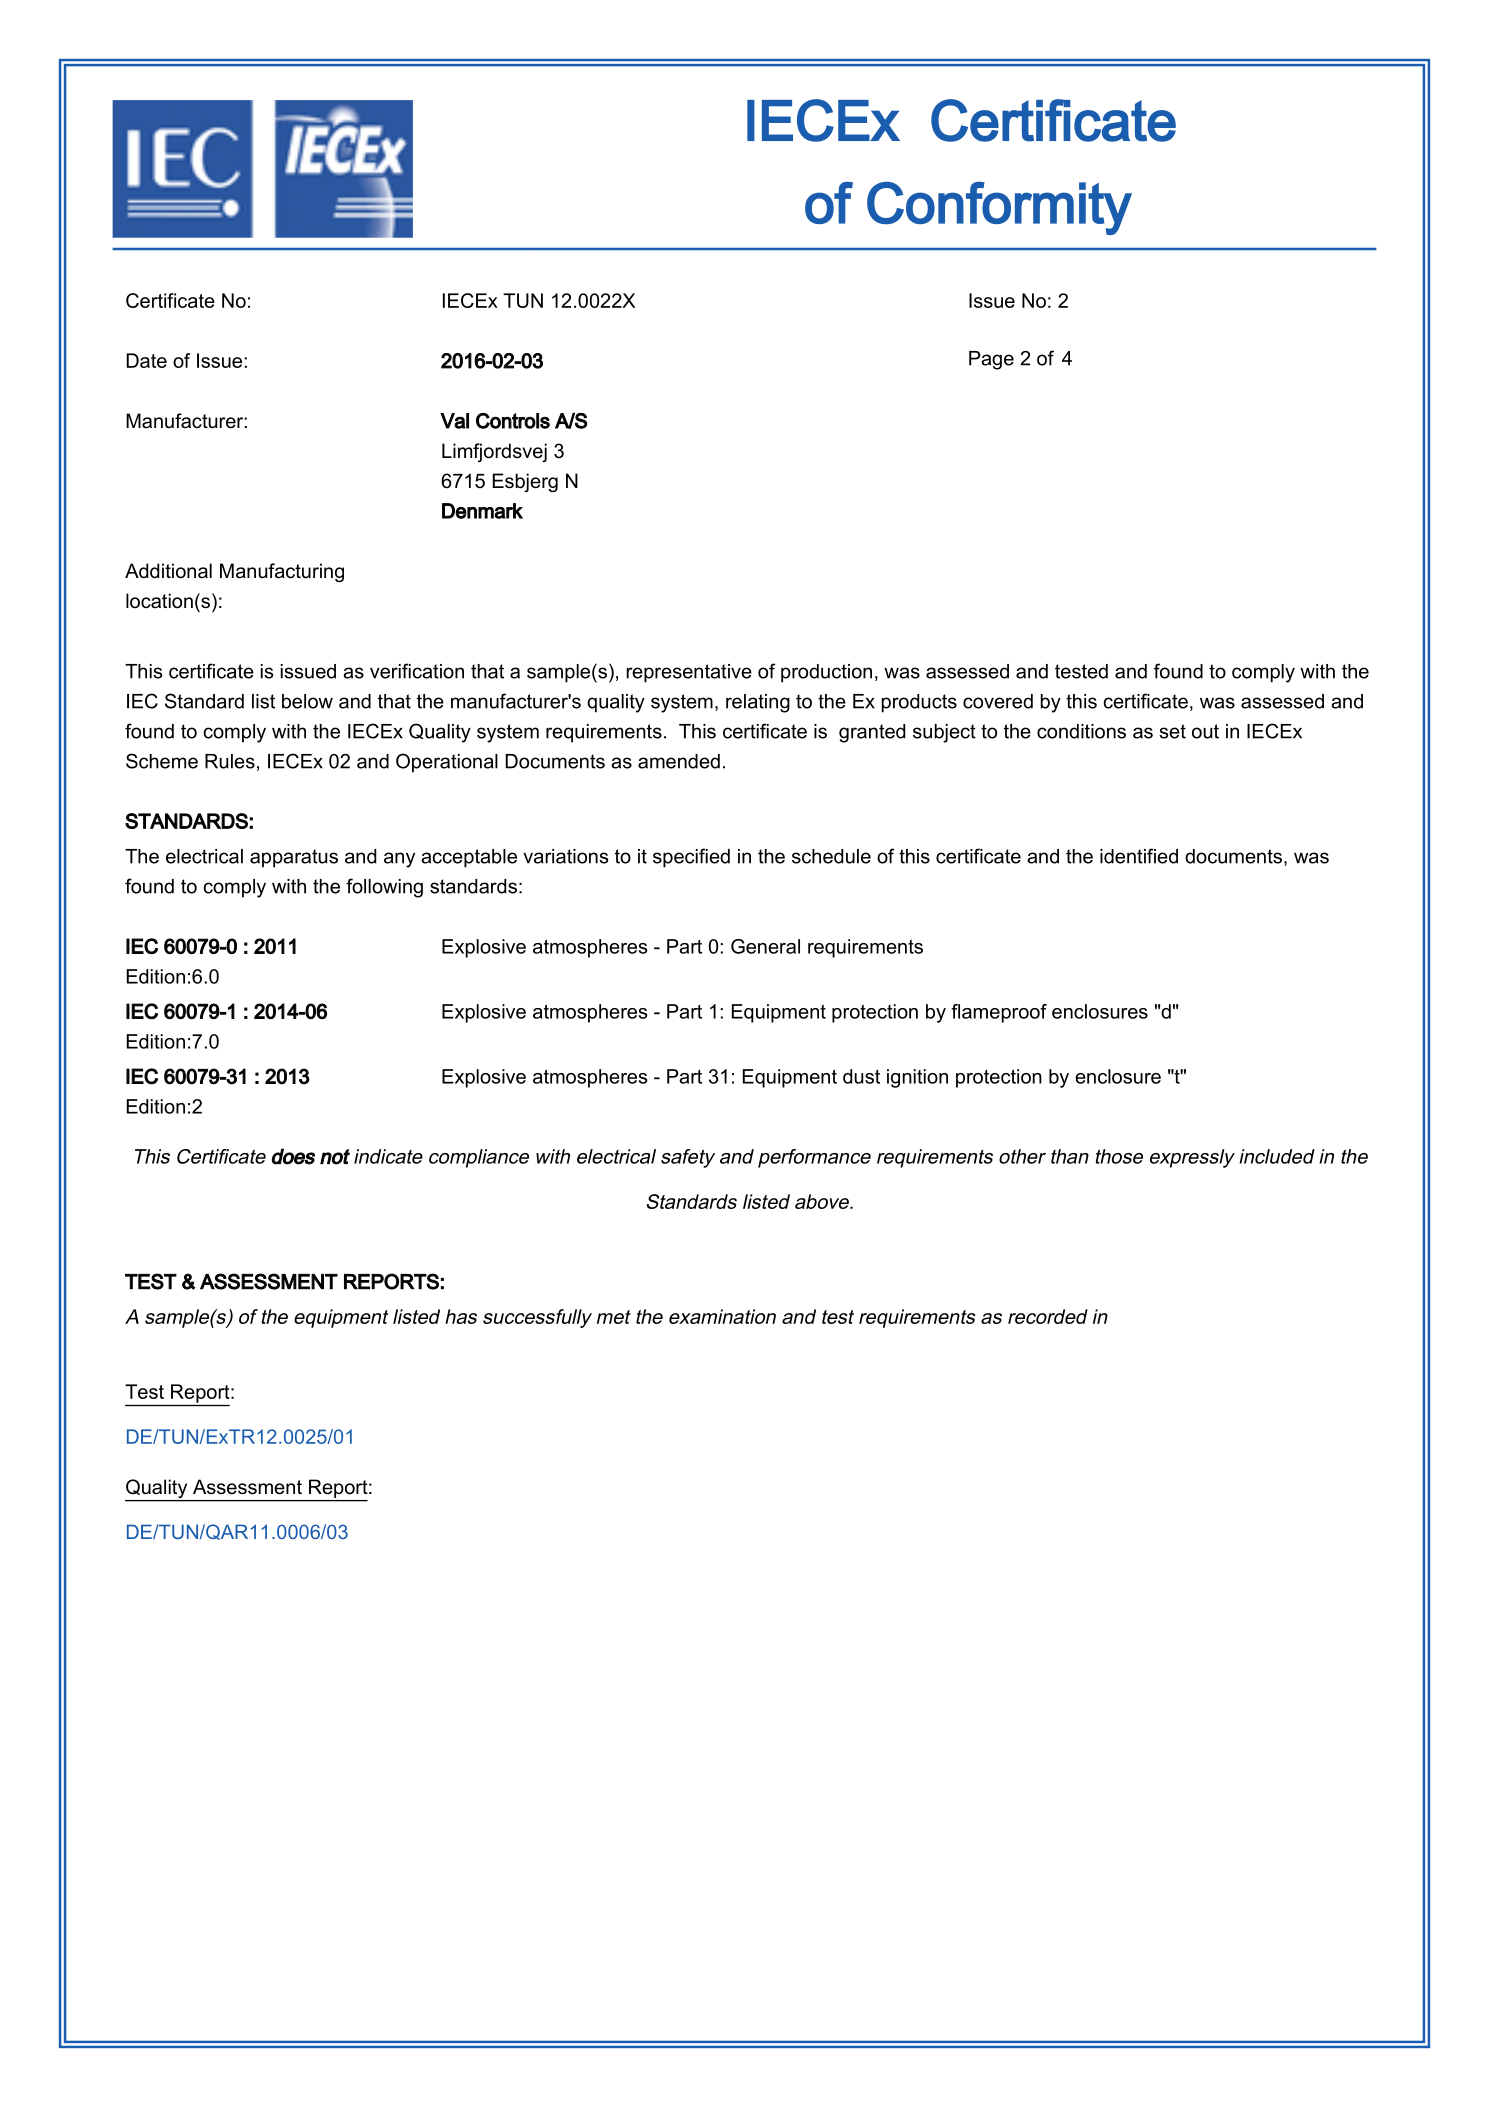 The height and width of the screenshot is (2107, 1489). What do you see at coordinates (307, 701) in the screenshot?
I see `below` at bounding box center [307, 701].
